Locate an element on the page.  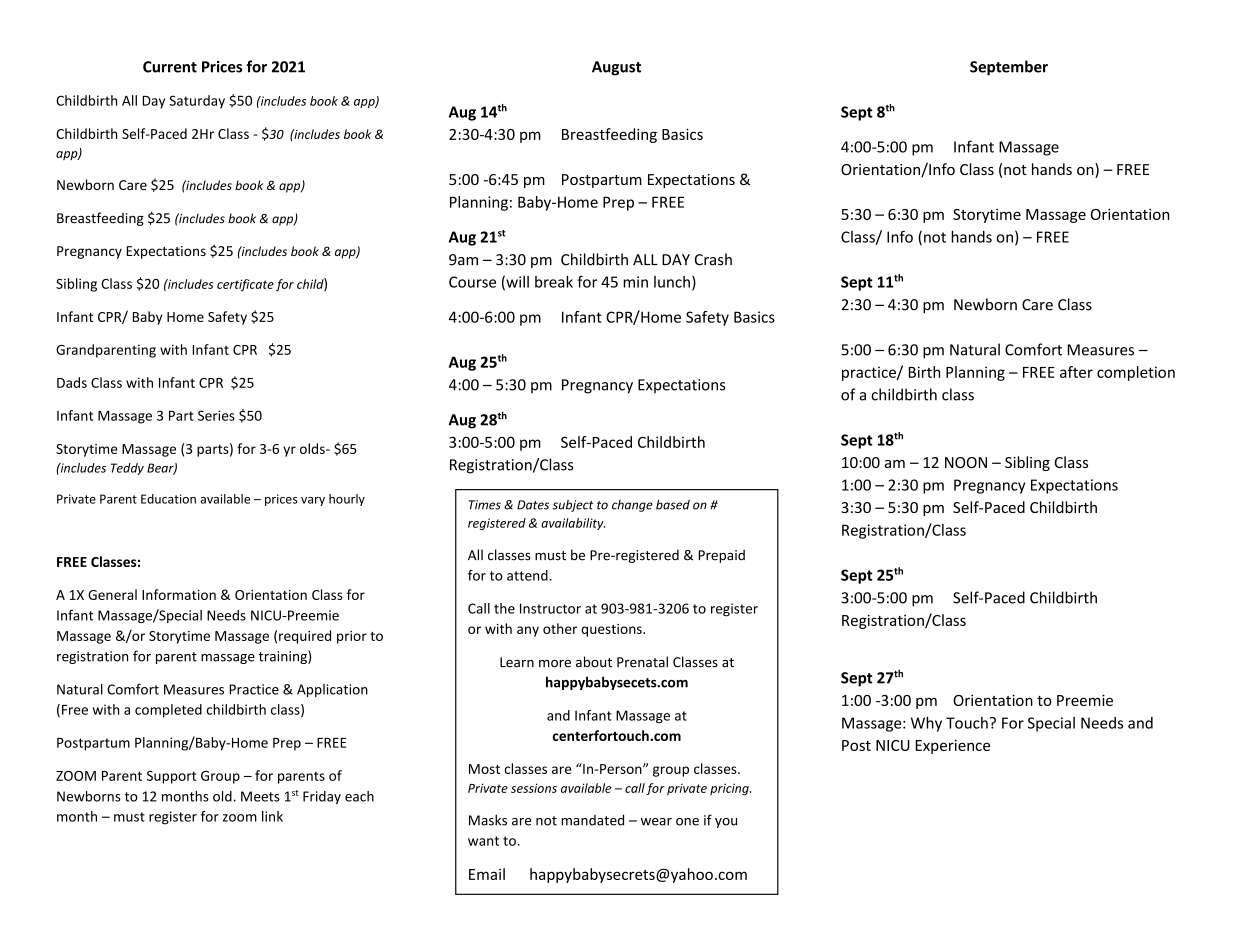
link is located at coordinates (272, 816).
